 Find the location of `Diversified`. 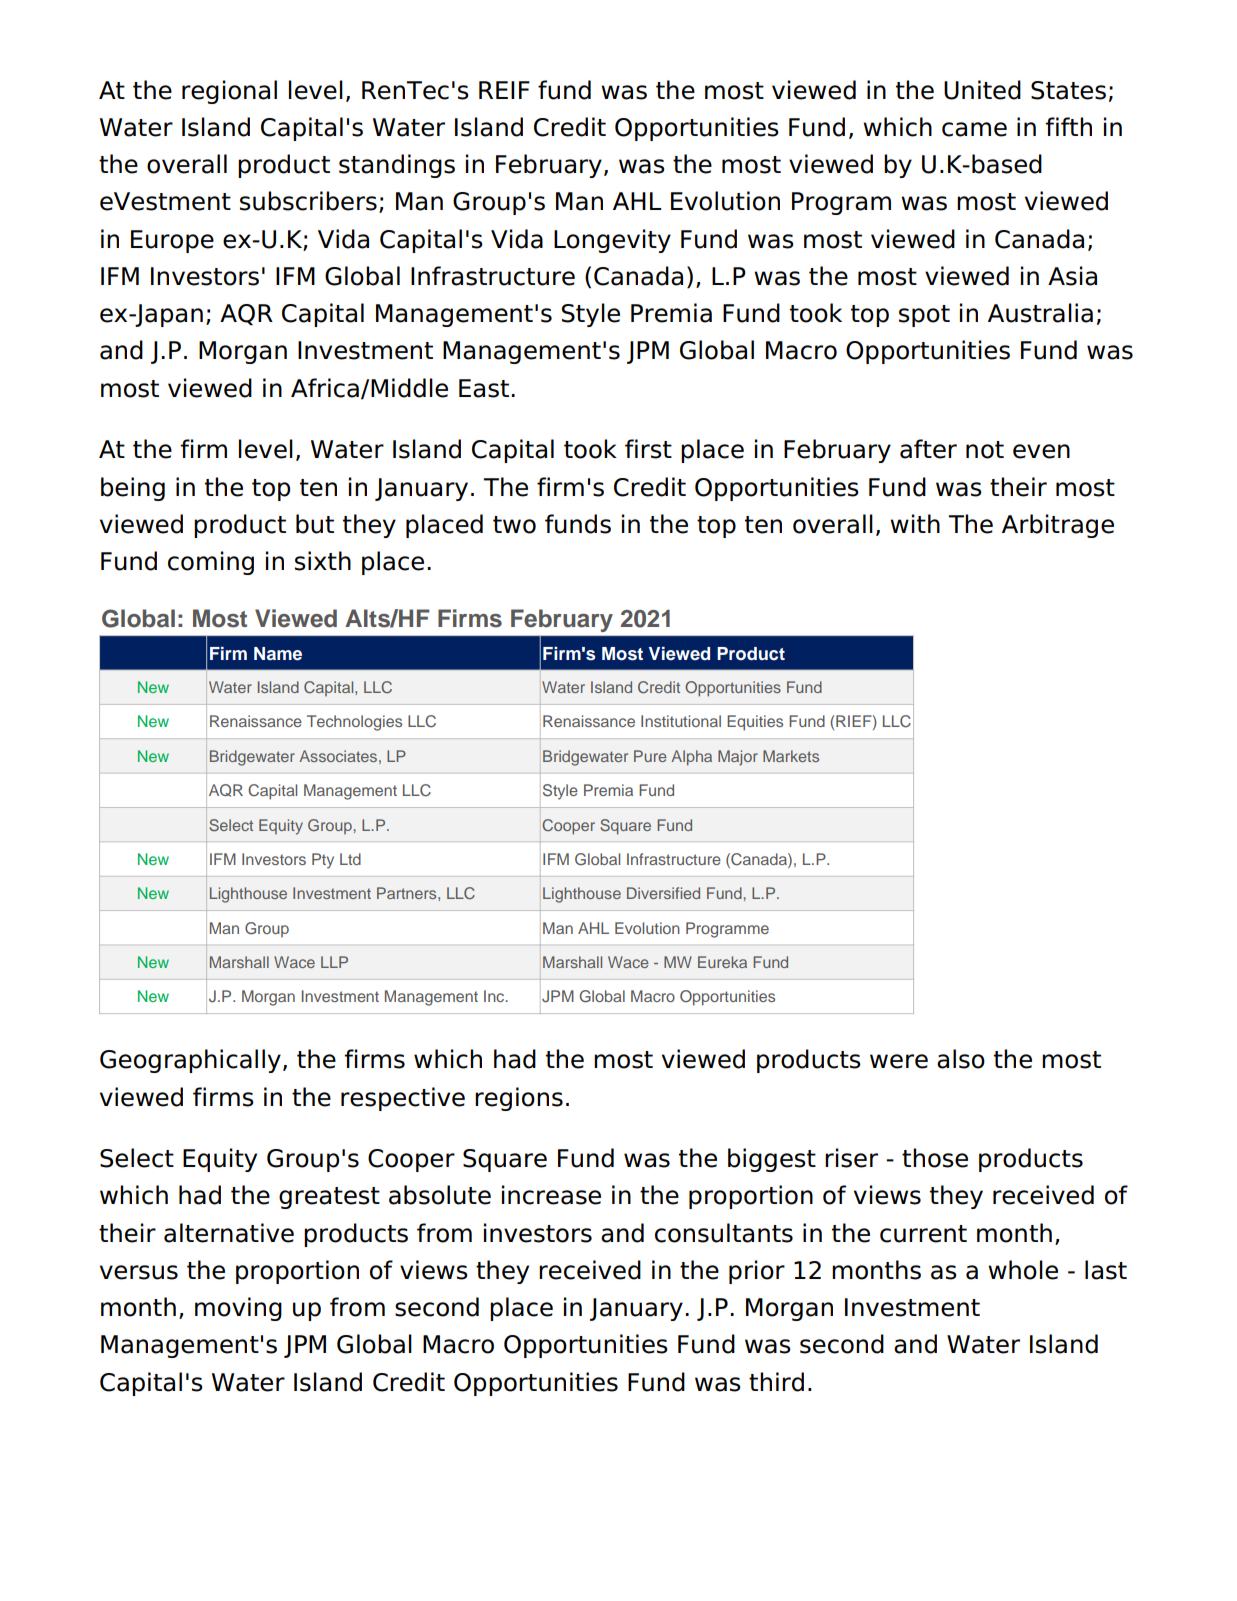

Diversified is located at coordinates (663, 893).
